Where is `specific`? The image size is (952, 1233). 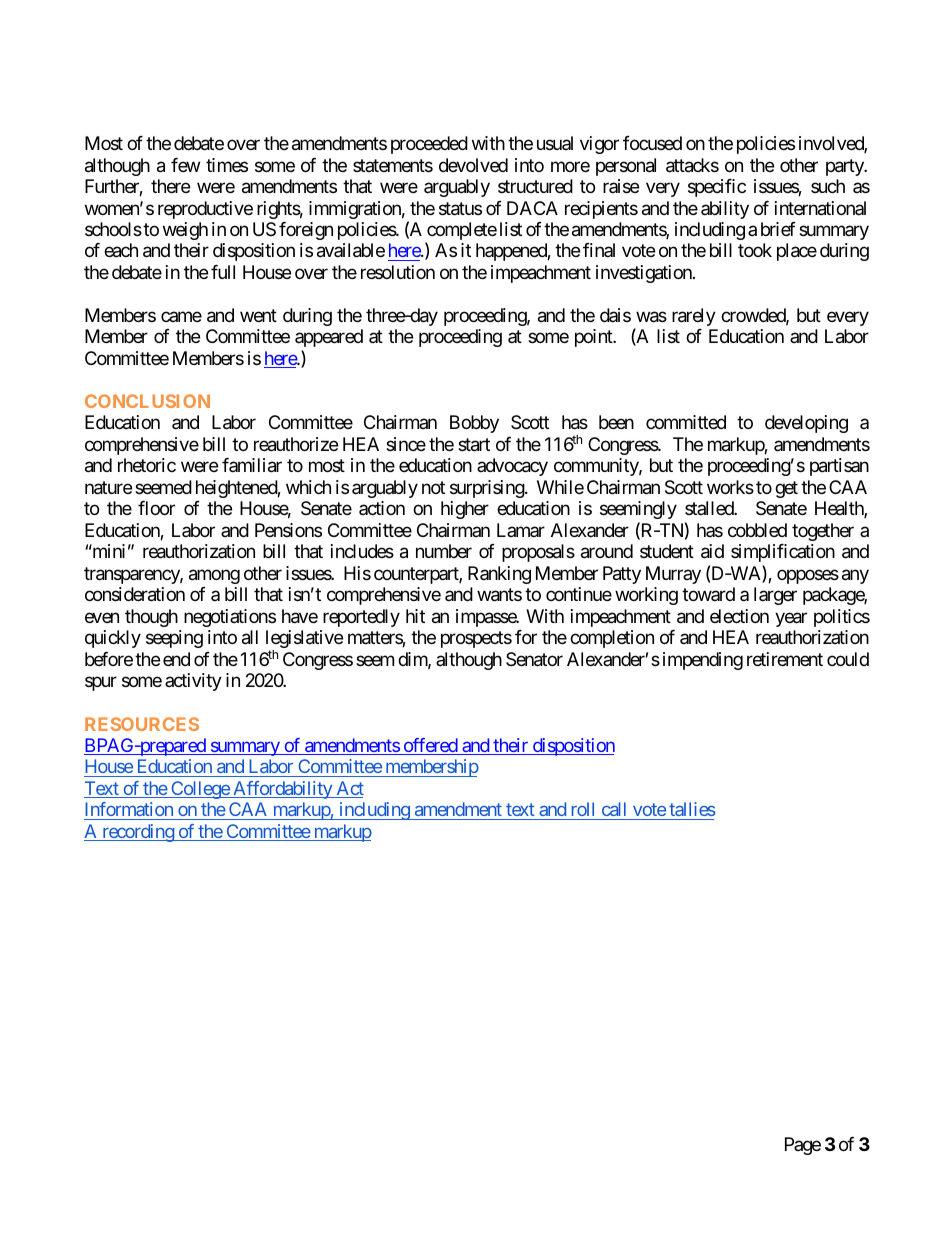
specific is located at coordinates (717, 188).
